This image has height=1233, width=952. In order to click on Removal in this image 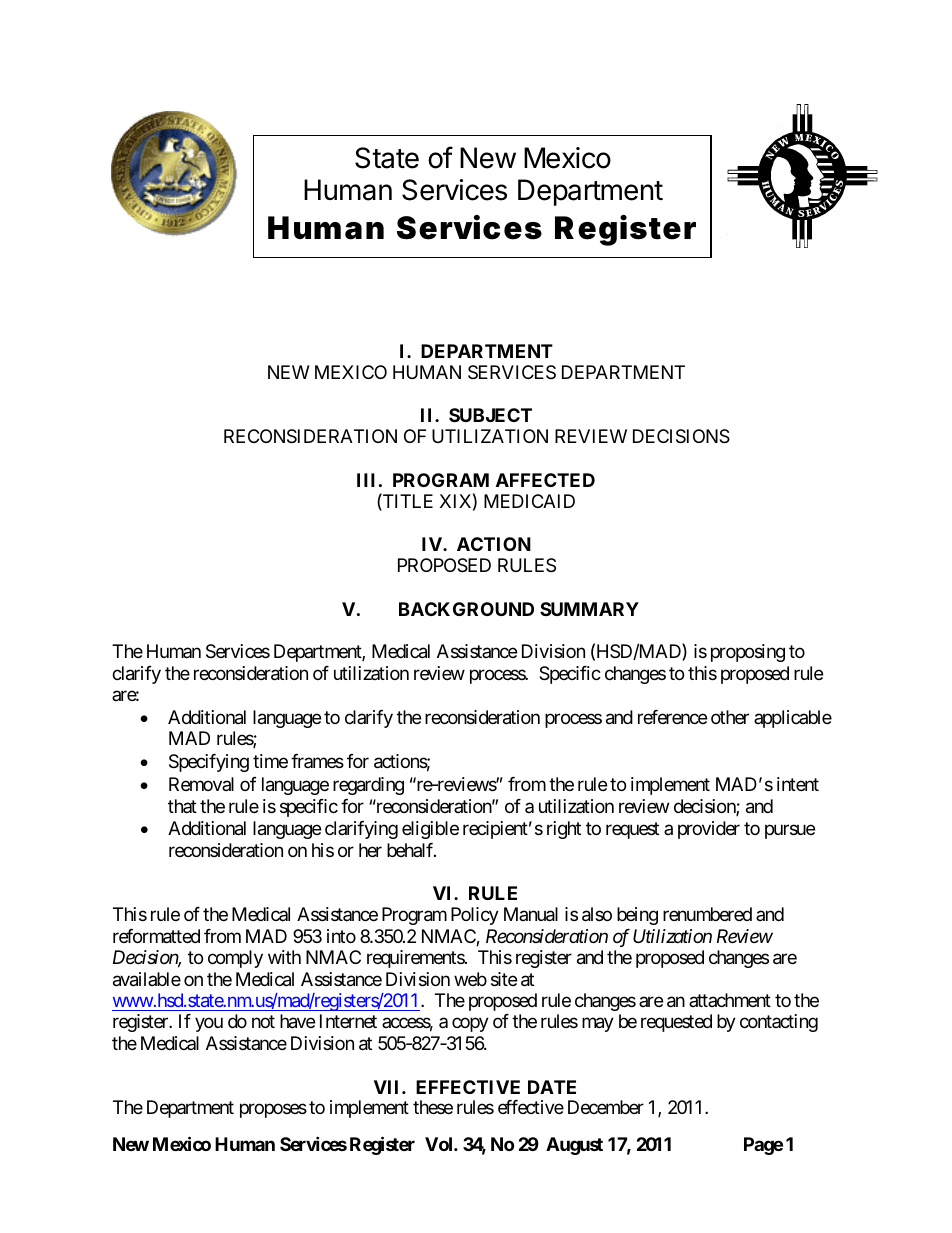, I will do `click(201, 784)`.
